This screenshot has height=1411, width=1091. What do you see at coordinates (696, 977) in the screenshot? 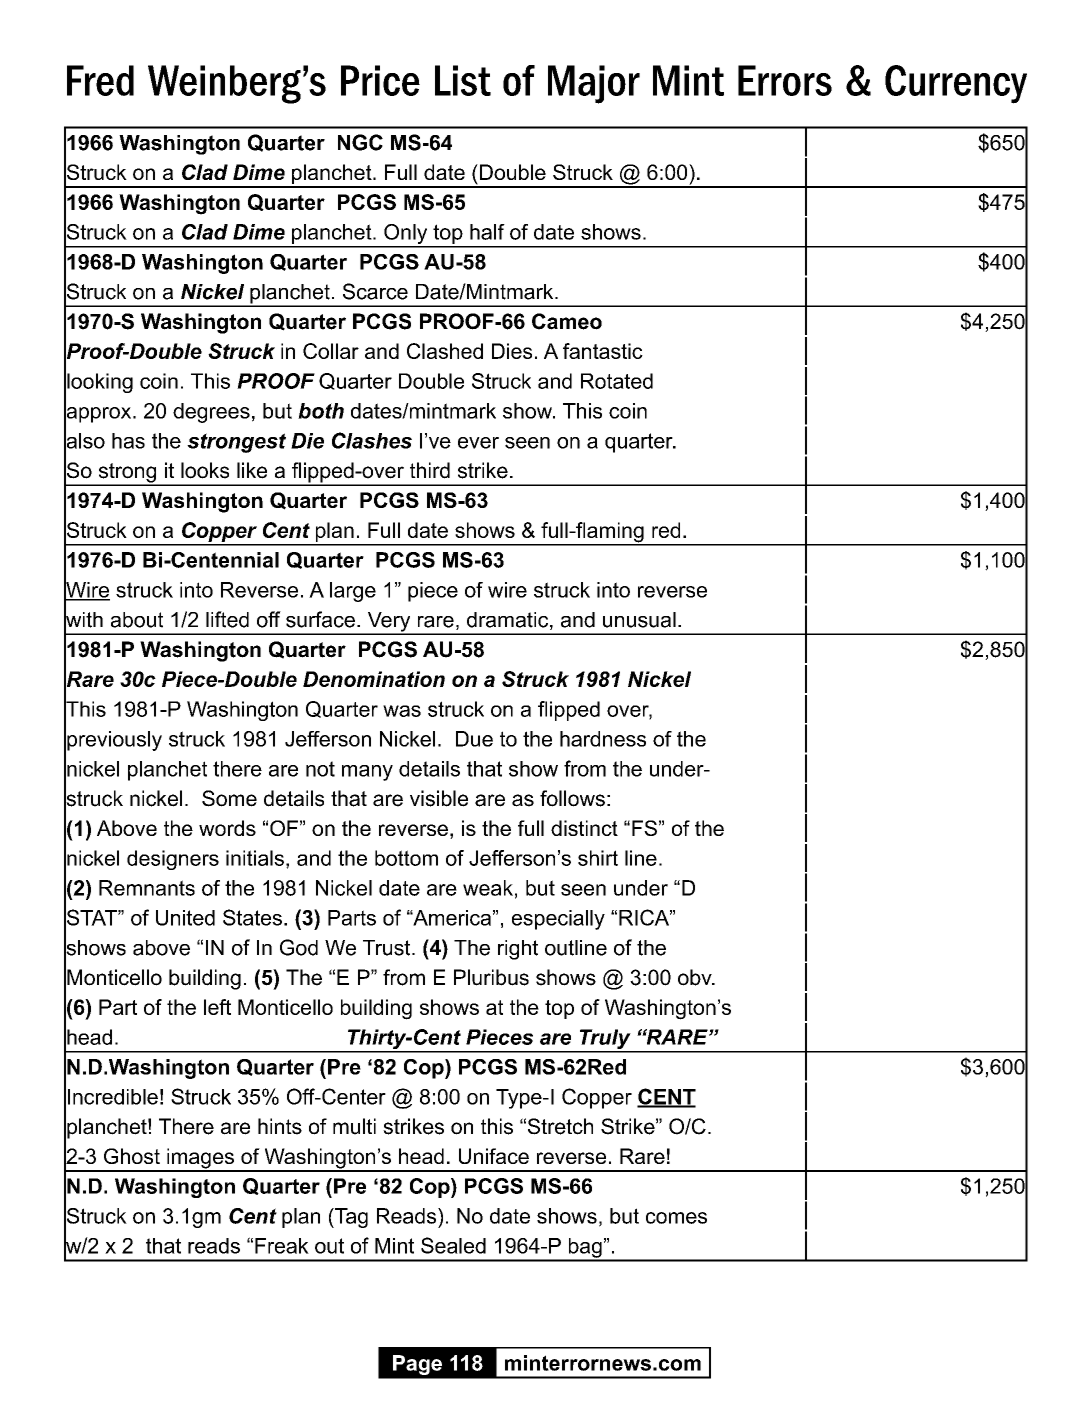
I see `obv` at bounding box center [696, 977].
